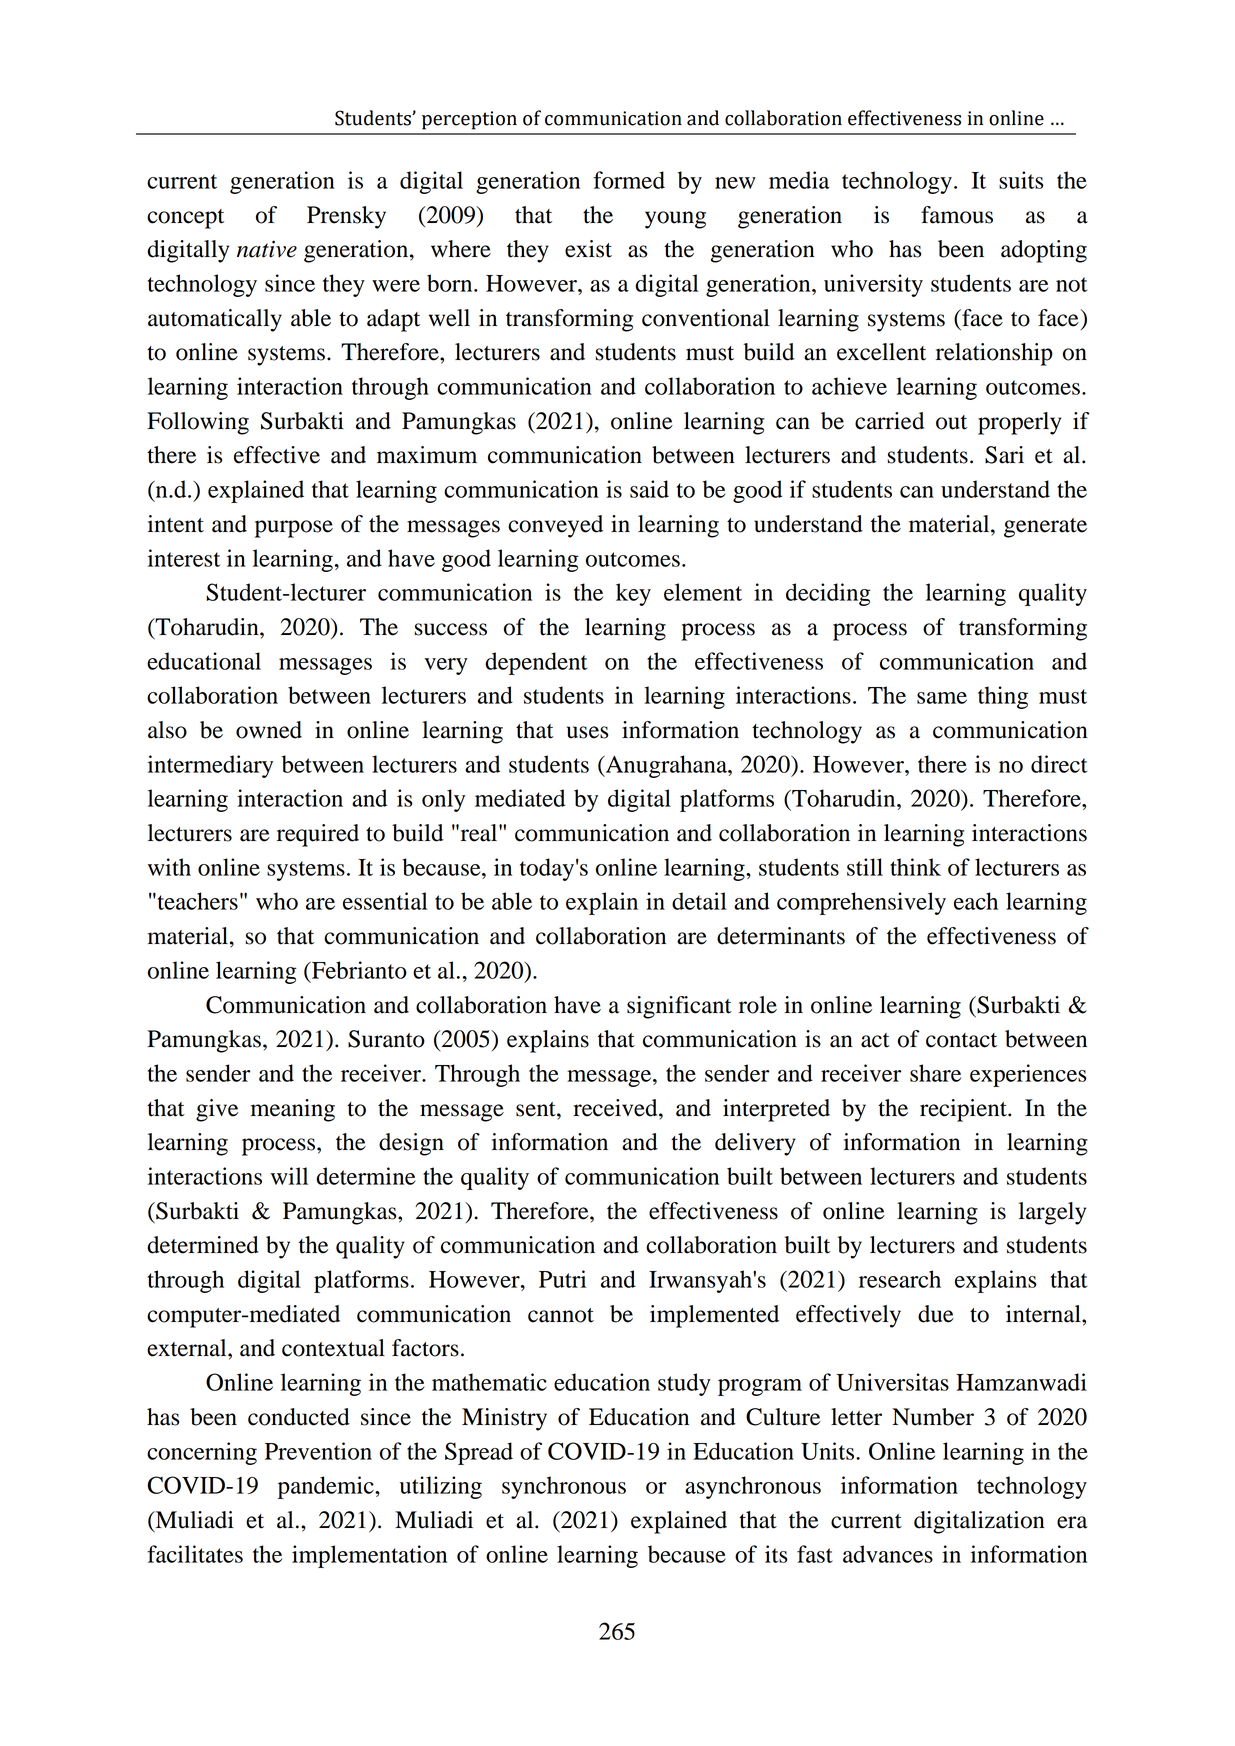 This screenshot has height=1746, width=1235. What do you see at coordinates (327, 1487) in the screenshot?
I see `pandemic` at bounding box center [327, 1487].
